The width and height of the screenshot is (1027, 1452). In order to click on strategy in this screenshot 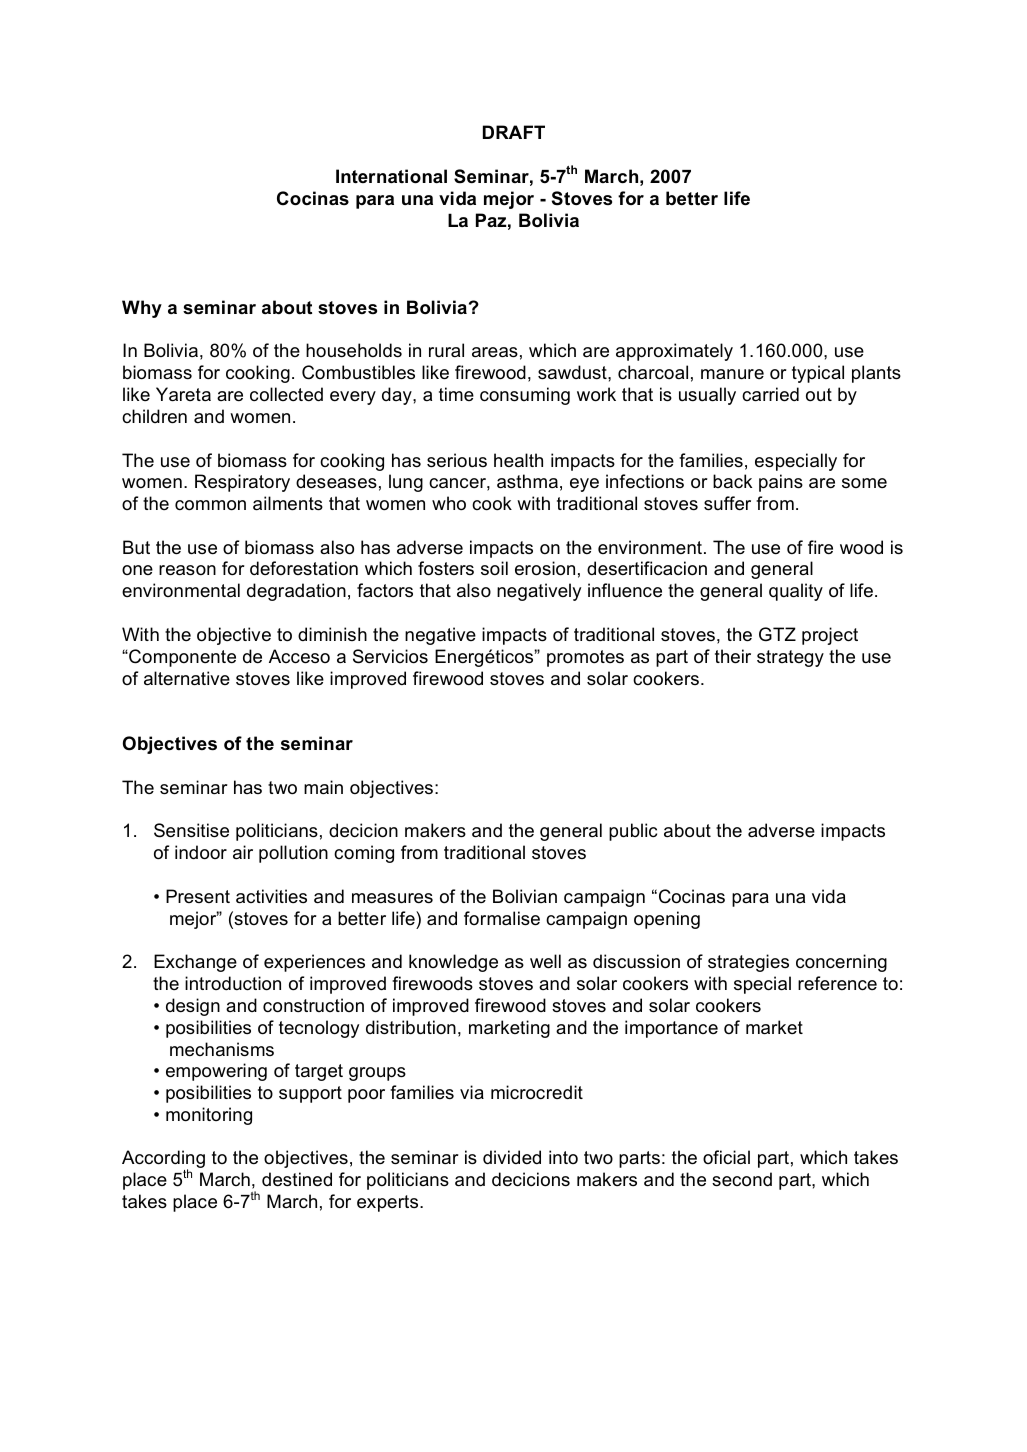, I will do `click(790, 658)`.
